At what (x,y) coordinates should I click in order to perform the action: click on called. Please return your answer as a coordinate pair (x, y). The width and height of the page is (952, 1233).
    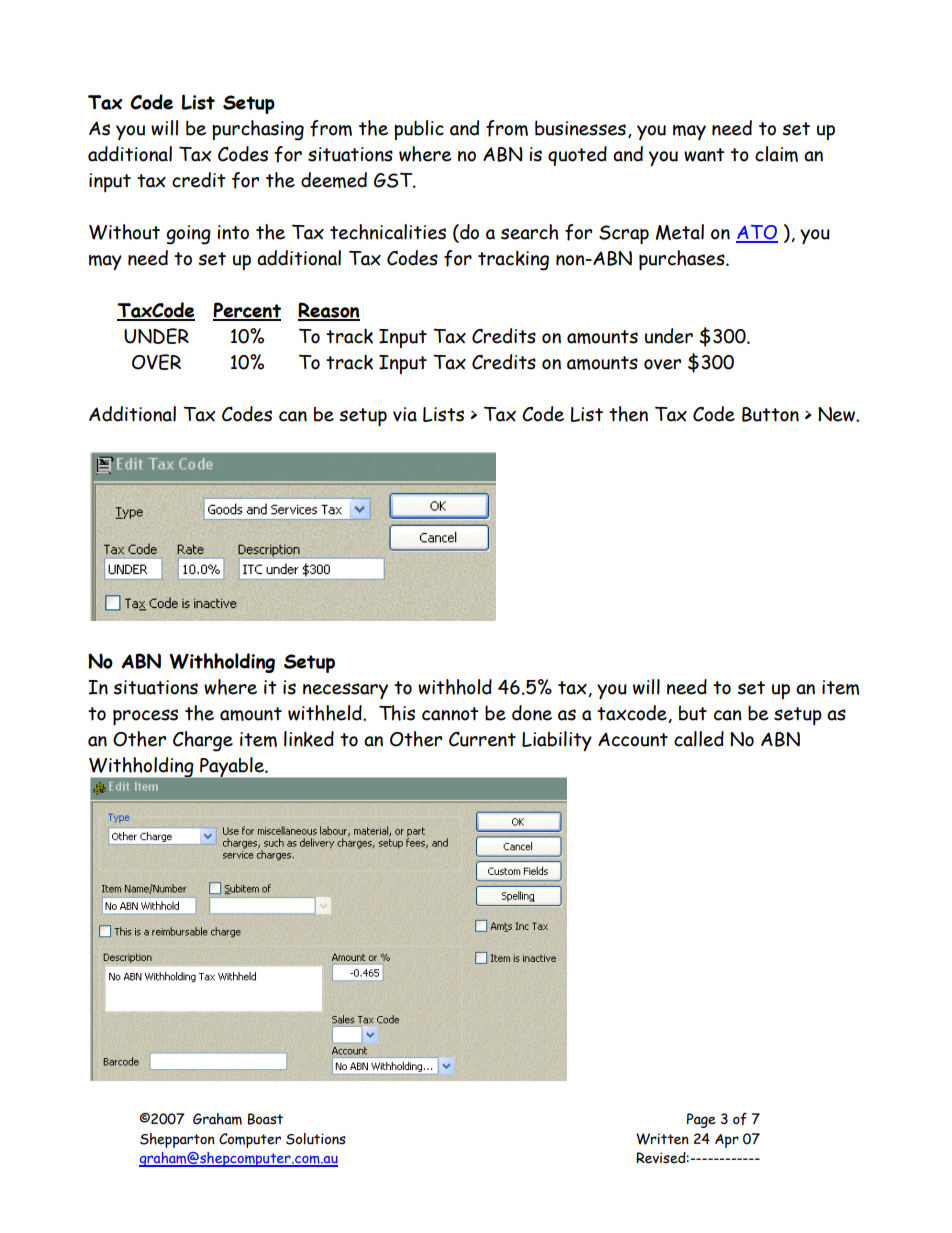
    Looking at the image, I should click on (699, 739).
